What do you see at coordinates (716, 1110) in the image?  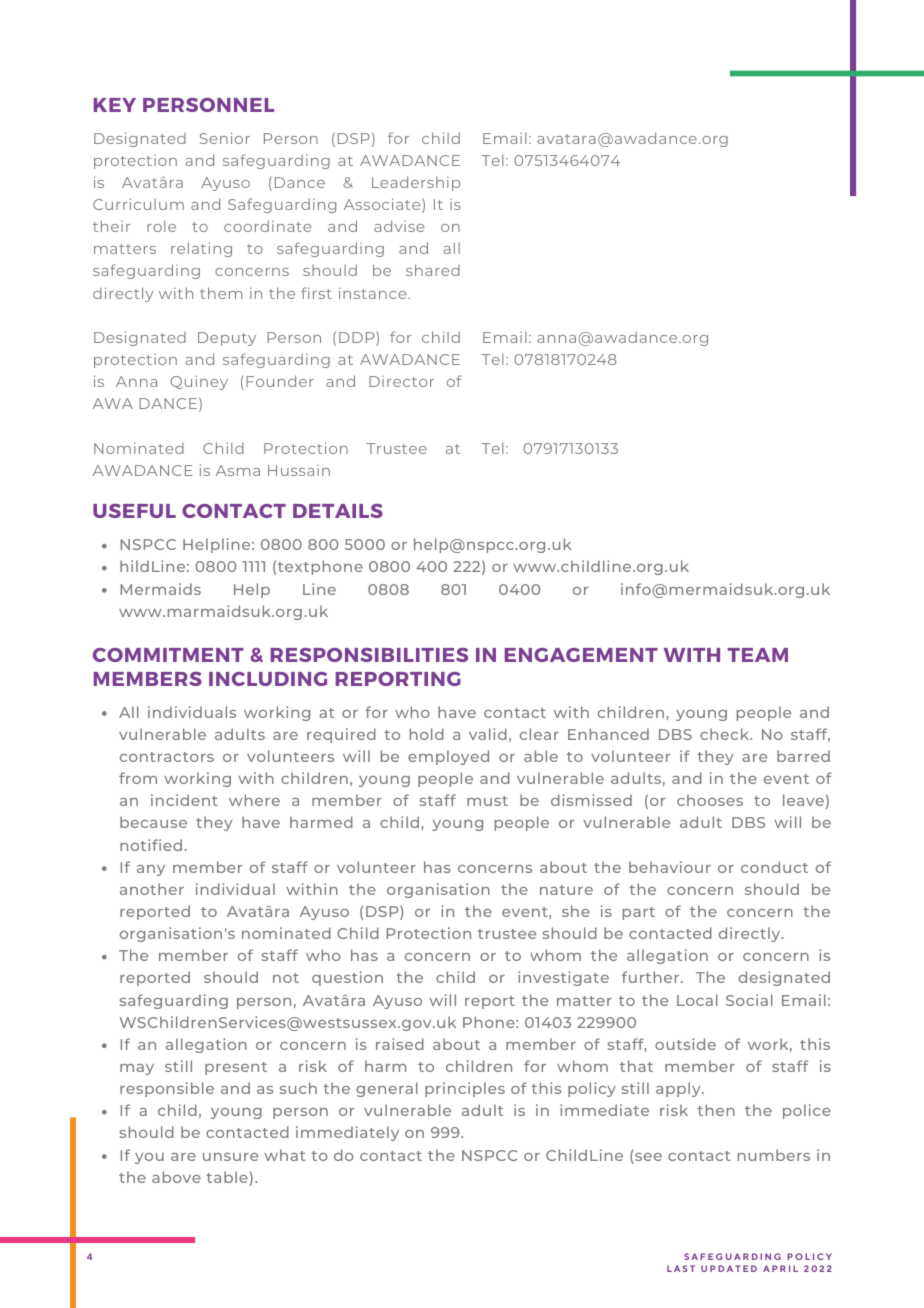 I see `then` at bounding box center [716, 1110].
